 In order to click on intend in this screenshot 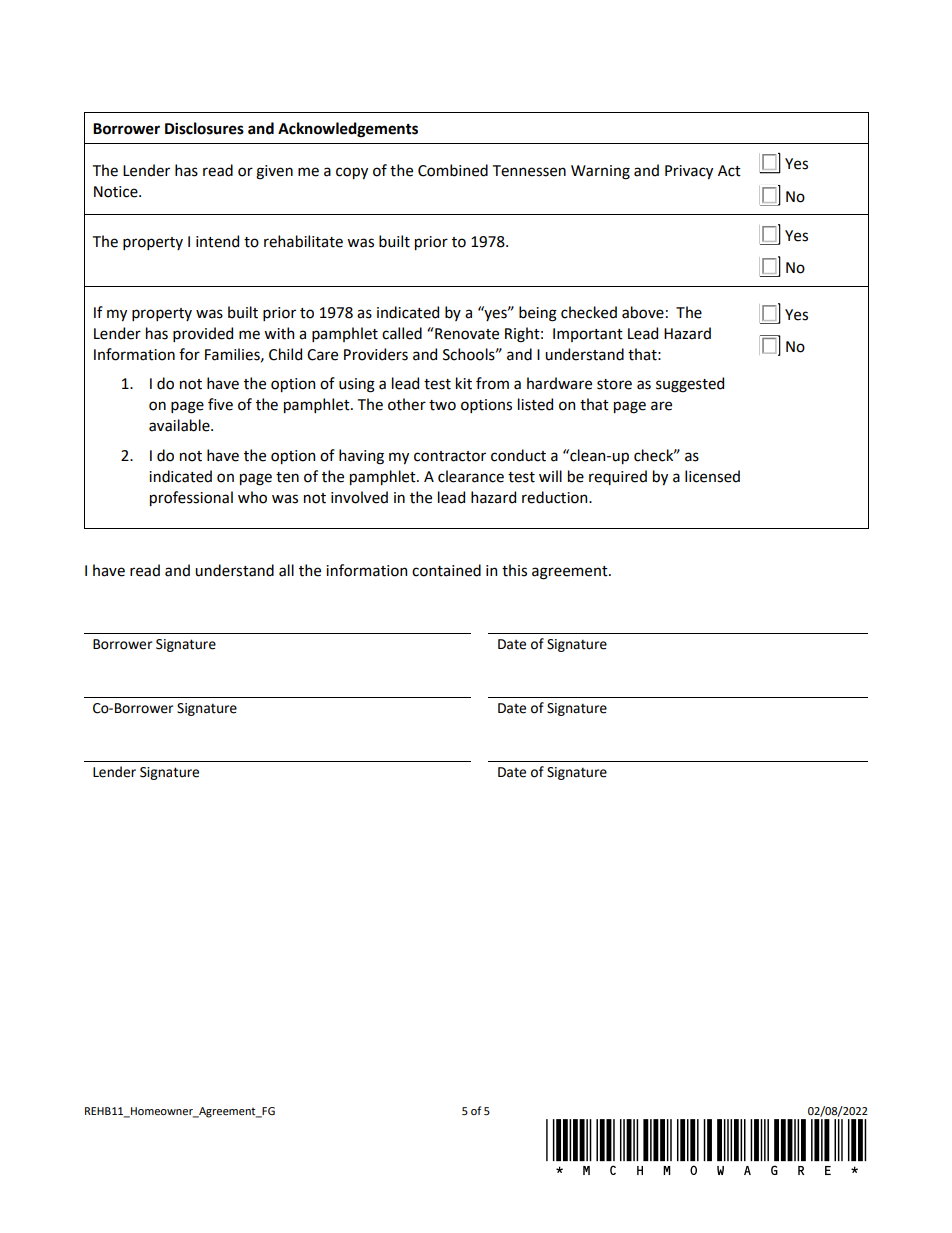, I will do `click(217, 241)`.
